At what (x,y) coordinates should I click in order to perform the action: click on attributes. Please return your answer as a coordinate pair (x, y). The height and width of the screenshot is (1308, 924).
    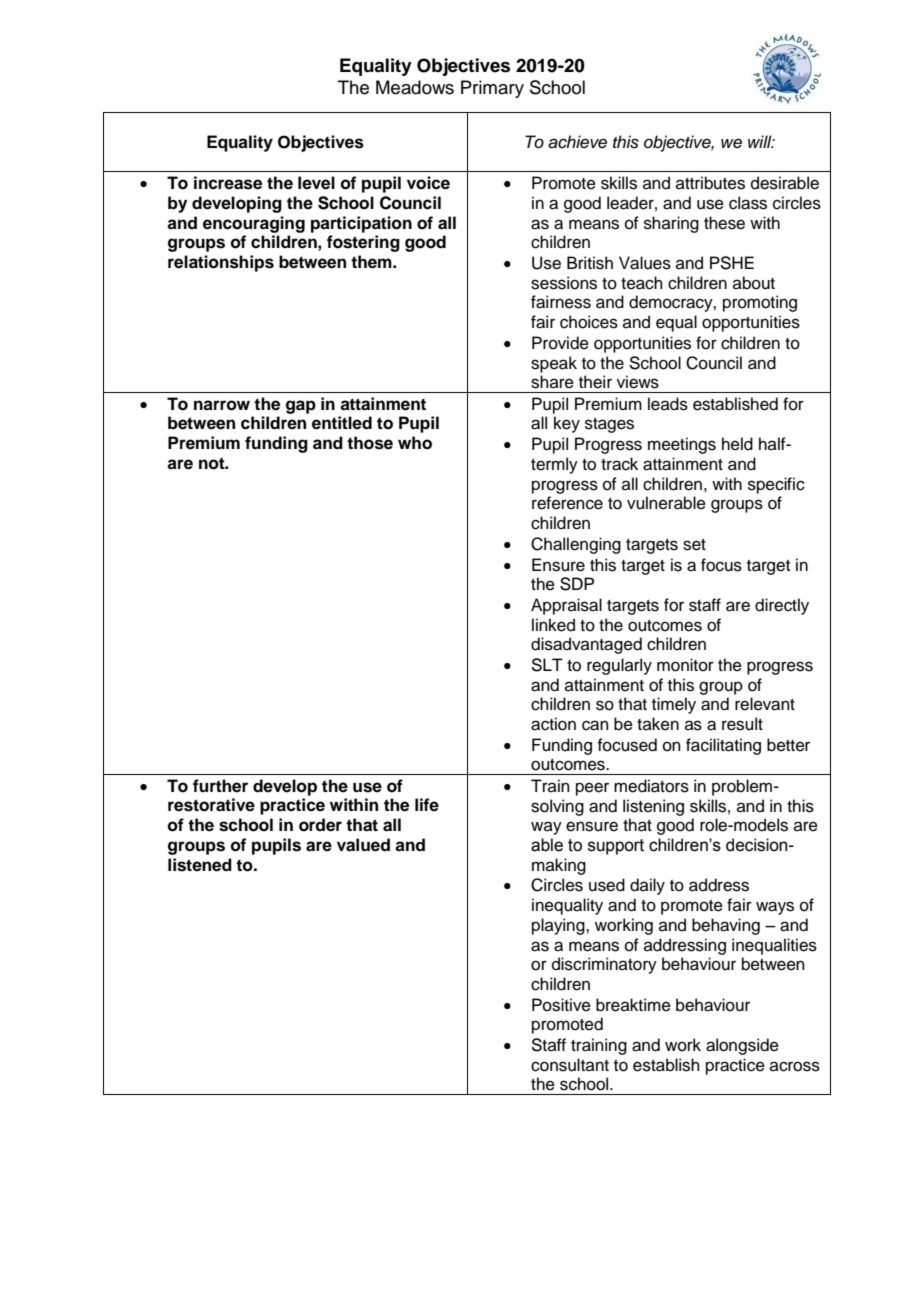
    Looking at the image, I should click on (710, 183).
